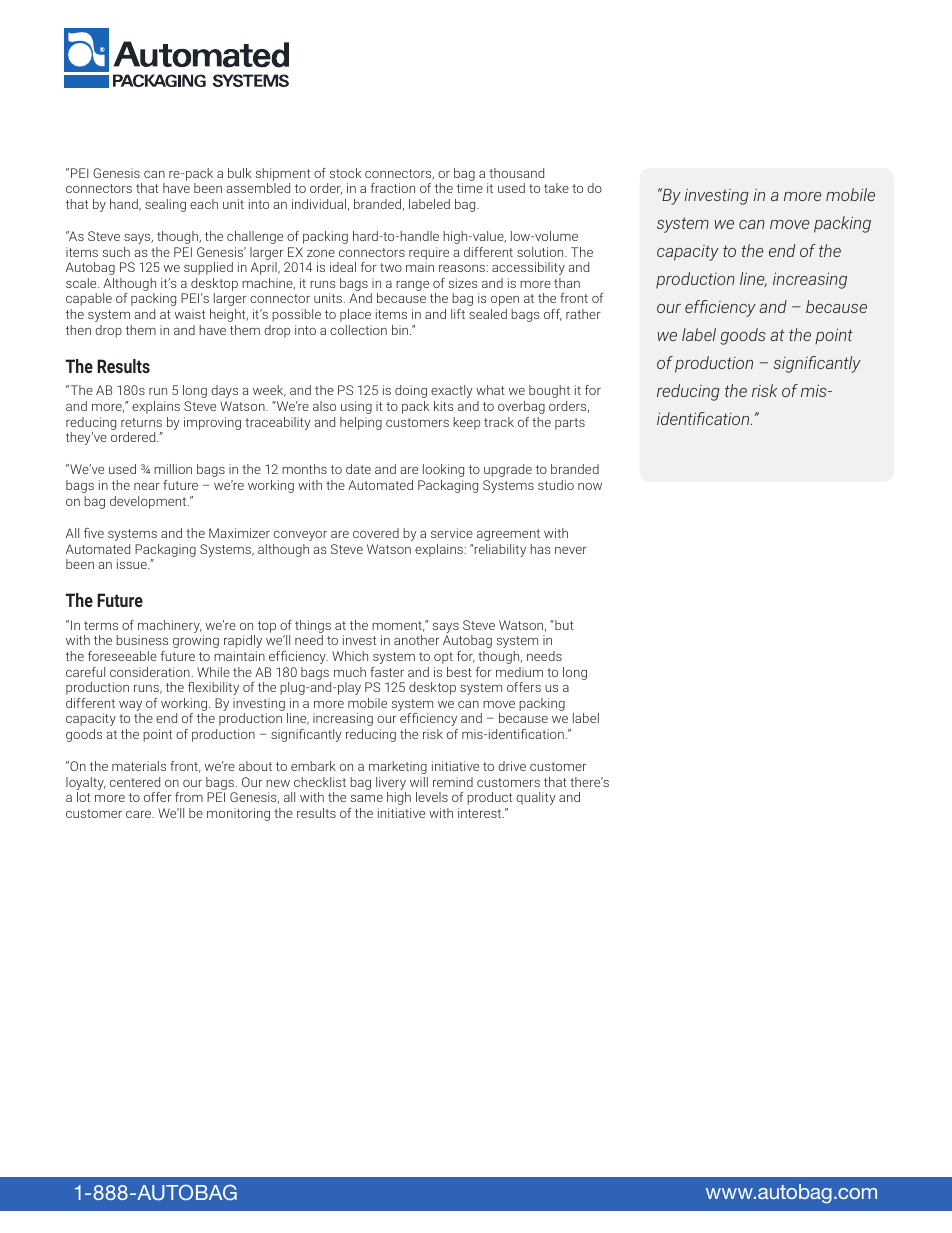 Image resolution: width=952 pixels, height=1233 pixels. I want to click on checklist, so click(320, 782).
